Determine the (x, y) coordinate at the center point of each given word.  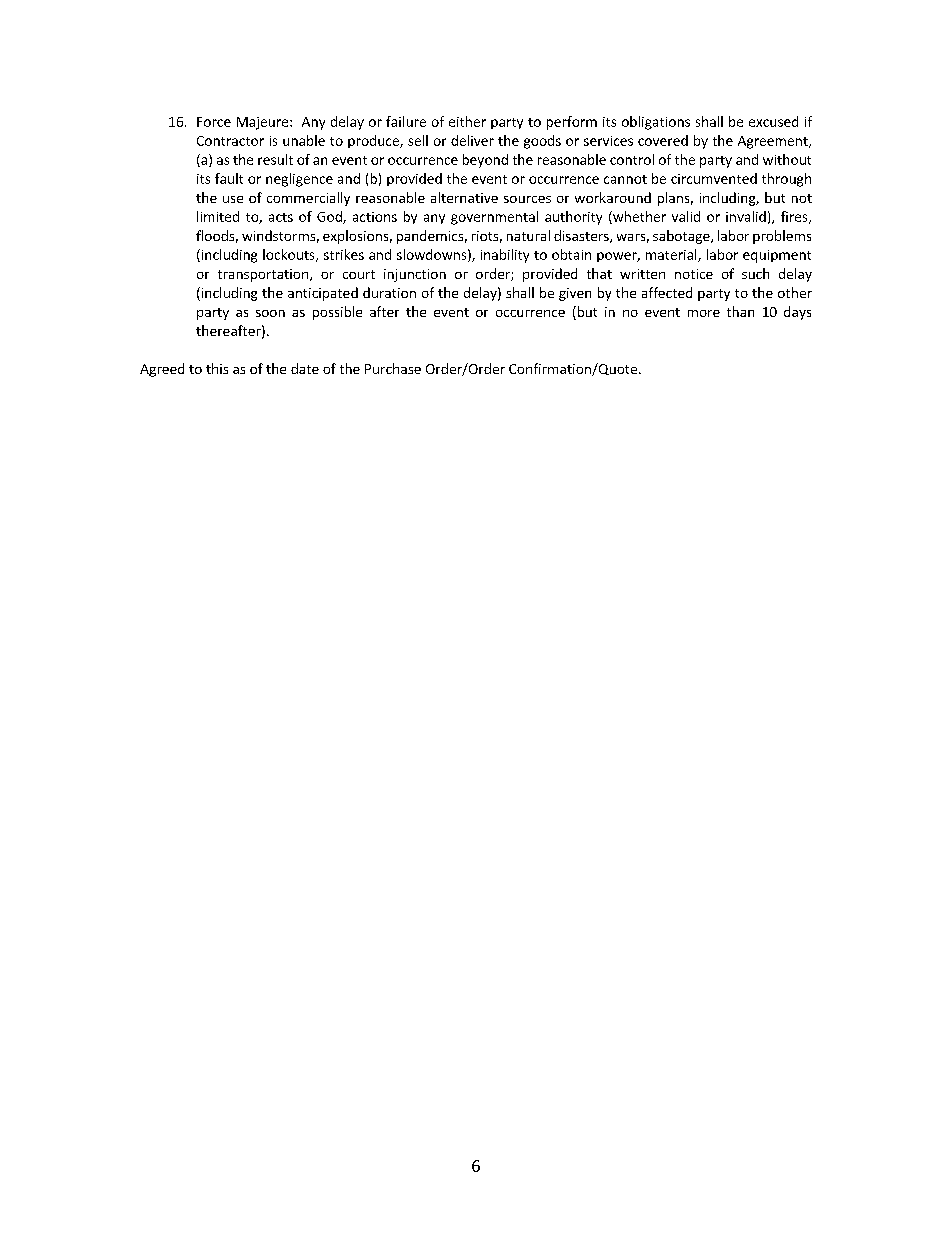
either (467, 121)
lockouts (290, 255)
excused (773, 121)
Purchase (393, 368)
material (672, 255)
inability (505, 256)
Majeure (264, 123)
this (217, 368)
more (704, 313)
